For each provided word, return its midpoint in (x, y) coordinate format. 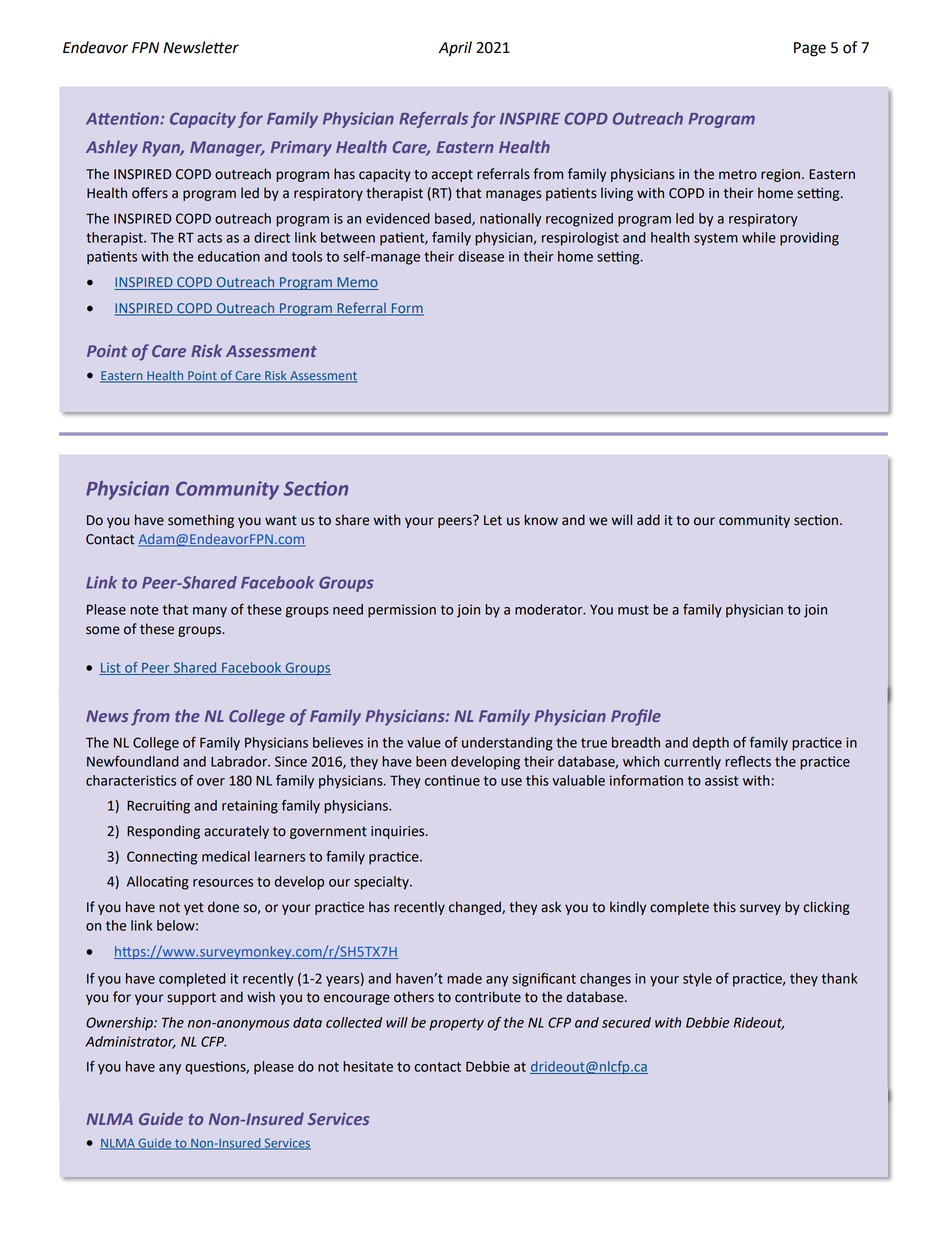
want (281, 521)
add (648, 520)
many (210, 612)
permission (402, 611)
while (759, 237)
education (229, 256)
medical (226, 856)
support (191, 999)
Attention (123, 118)
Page (810, 49)
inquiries (399, 832)
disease (481, 256)
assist (721, 780)
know (541, 520)
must (633, 610)
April (455, 49)
